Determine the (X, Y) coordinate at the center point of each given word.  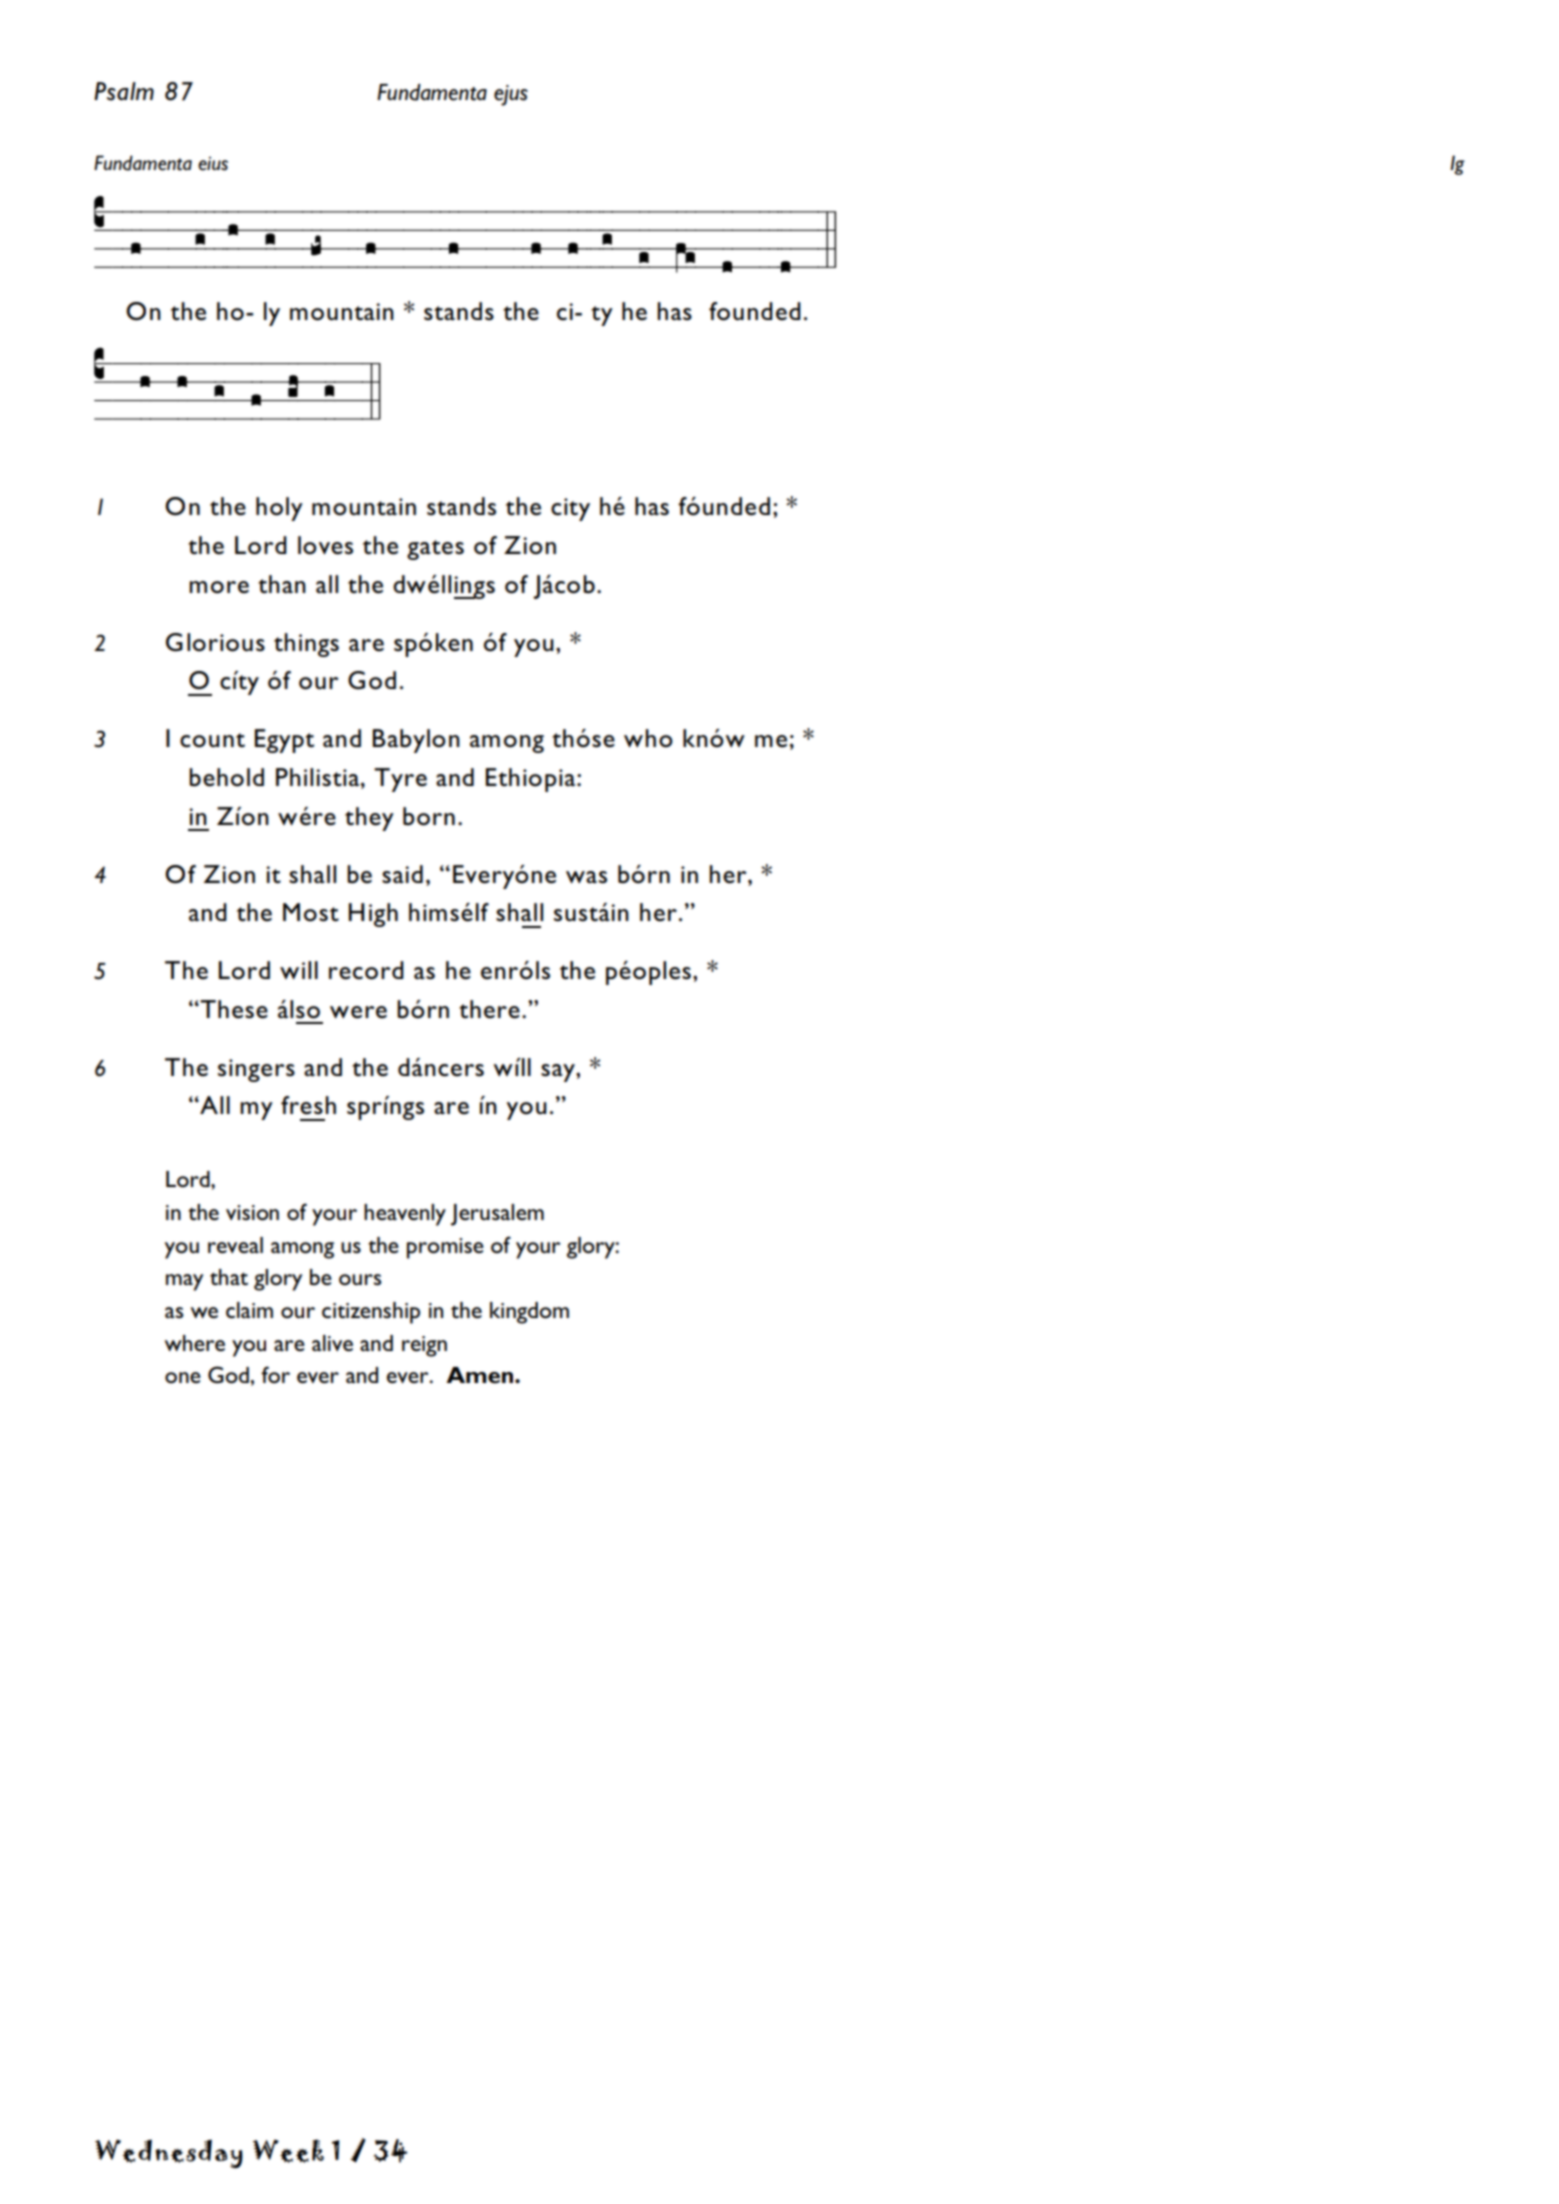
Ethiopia (532, 780)
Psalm (124, 91)
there (489, 1009)
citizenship (371, 1313)
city (570, 509)
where (195, 1343)
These (233, 1009)
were (358, 1012)
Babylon (416, 741)
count (212, 740)
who (648, 738)
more (219, 587)
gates (435, 550)
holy (279, 509)
